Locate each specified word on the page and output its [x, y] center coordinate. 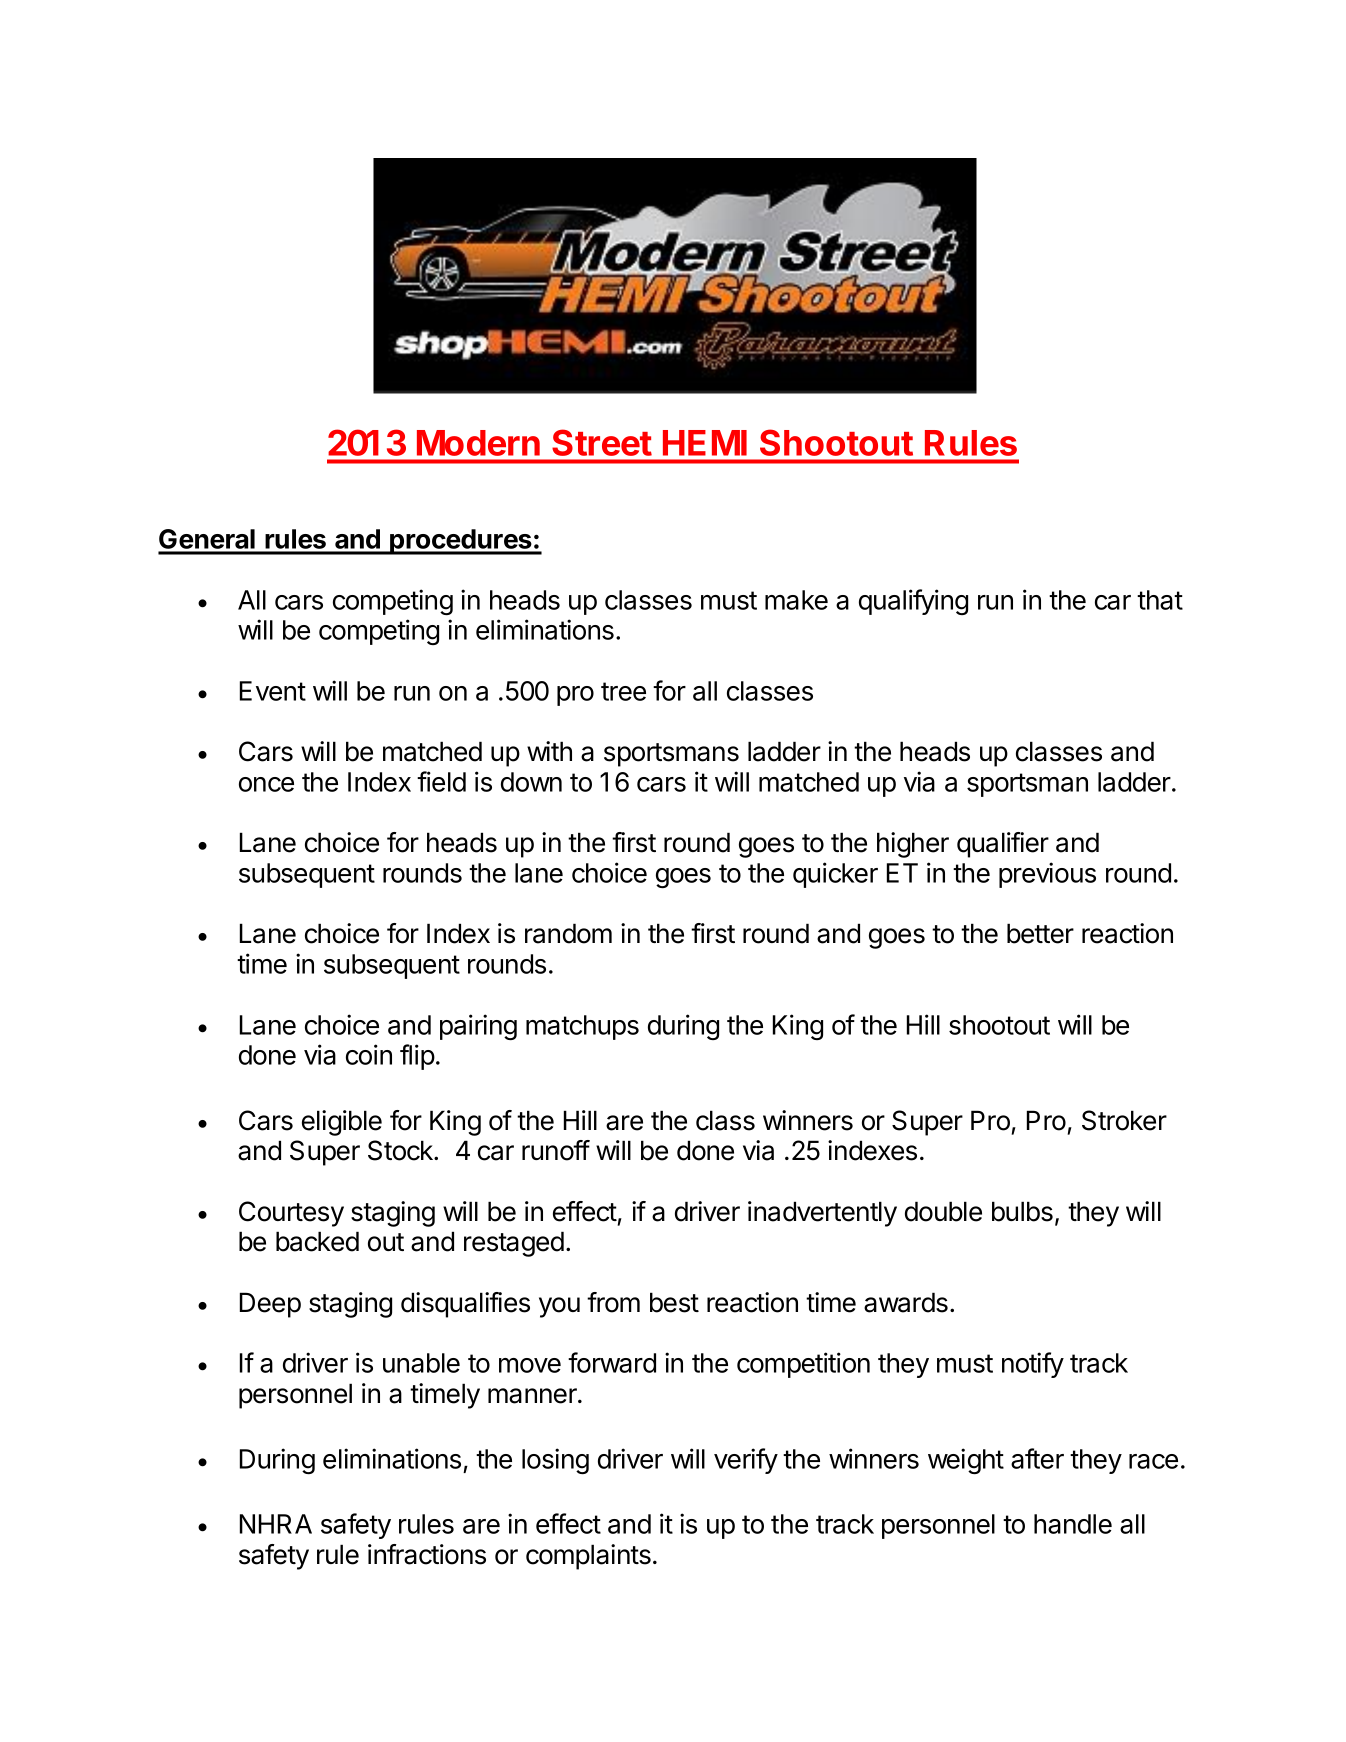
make [796, 600]
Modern [478, 443]
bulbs [1022, 1211]
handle [1073, 1524]
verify [746, 1461]
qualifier [1003, 845]
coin [369, 1054]
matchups [582, 1027]
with [549, 751]
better [1040, 933]
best [674, 1302]
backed [317, 1241]
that [1160, 600]
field [441, 781]
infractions [427, 1554]
